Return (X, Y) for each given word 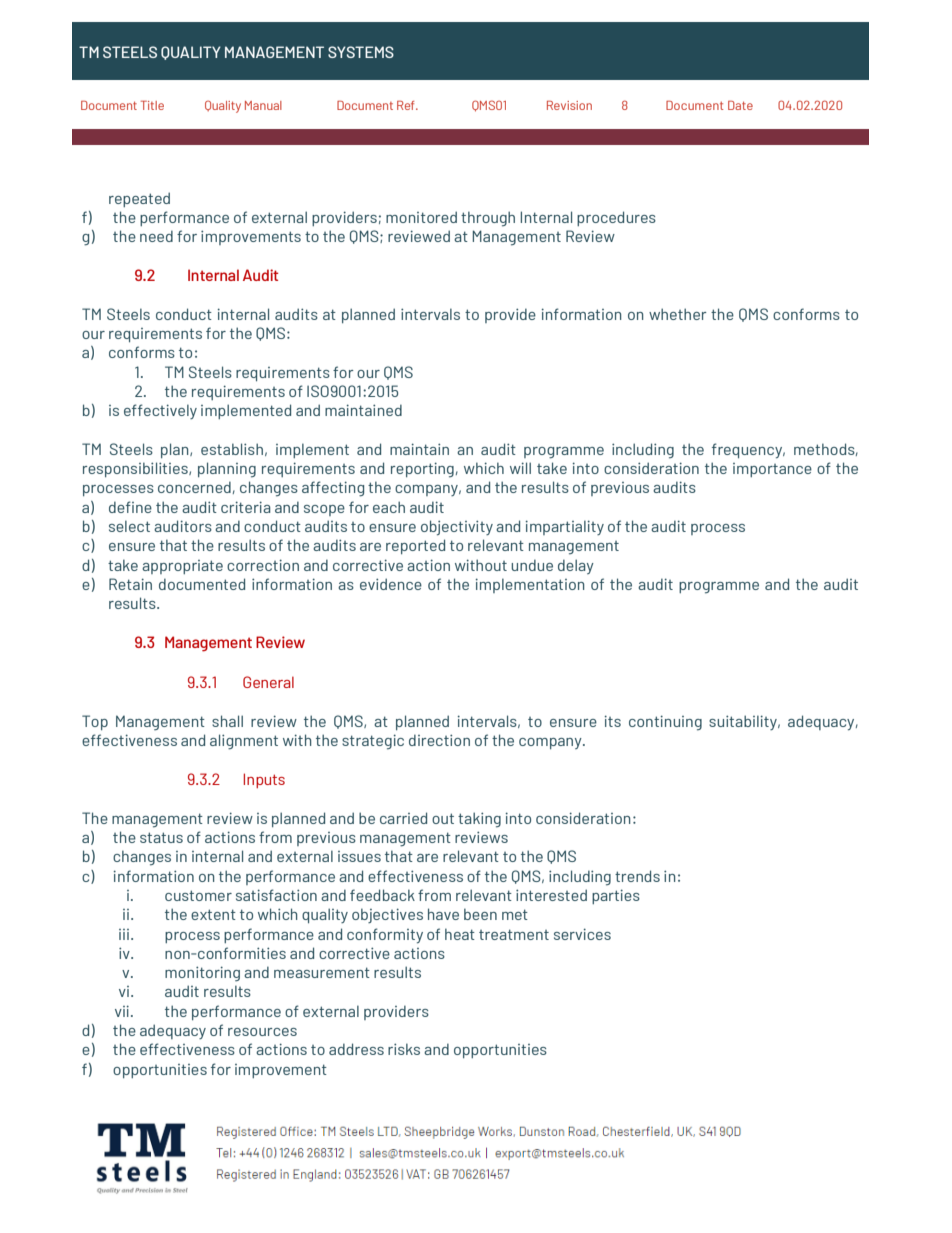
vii (122, 1011)
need (156, 236)
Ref (407, 105)
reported (415, 546)
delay (576, 566)
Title (152, 105)
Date (740, 105)
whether (678, 314)
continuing (665, 723)
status (161, 837)
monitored (421, 217)
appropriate (182, 567)
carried (403, 818)
